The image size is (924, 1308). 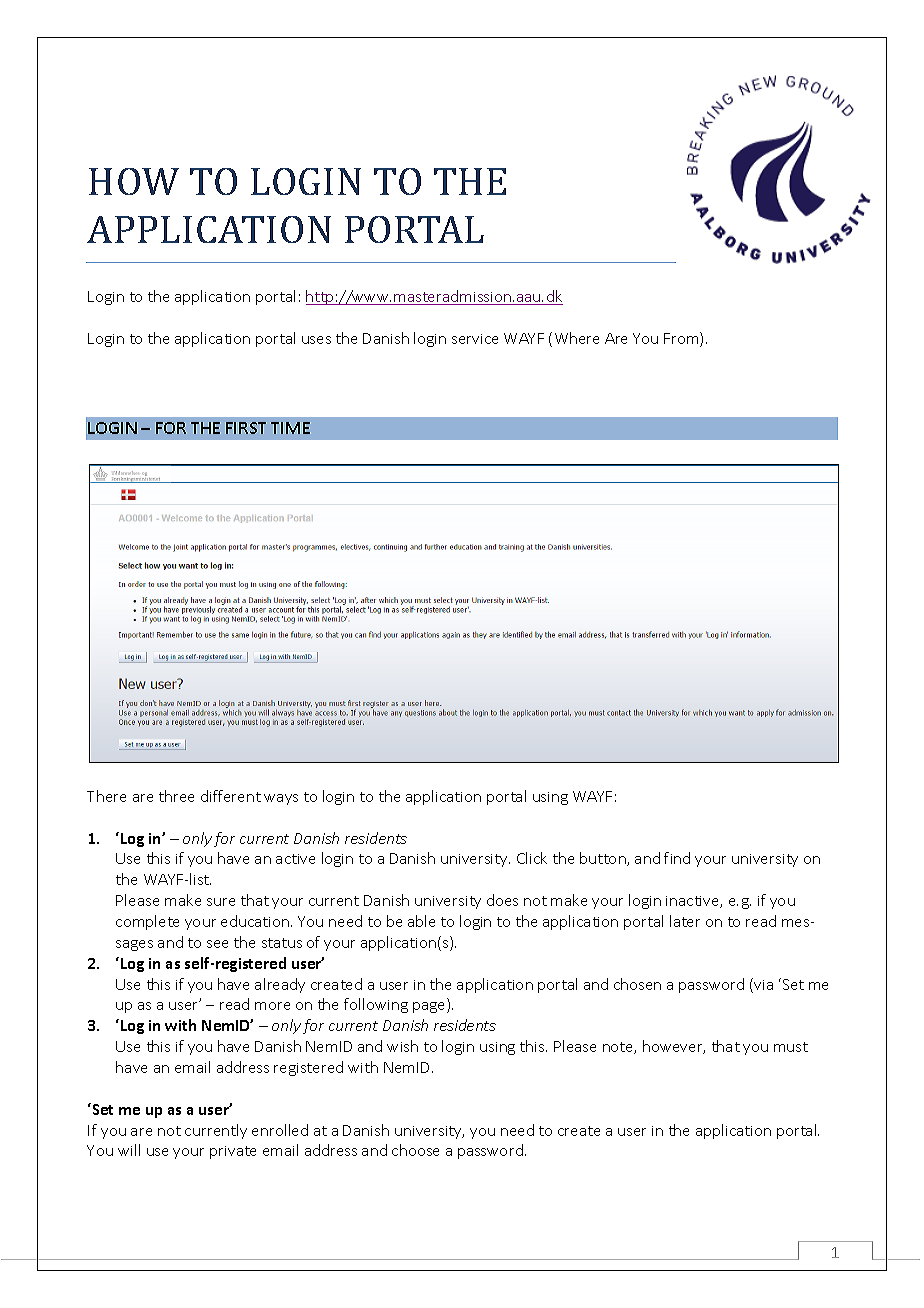 I want to click on find, so click(x=677, y=858).
